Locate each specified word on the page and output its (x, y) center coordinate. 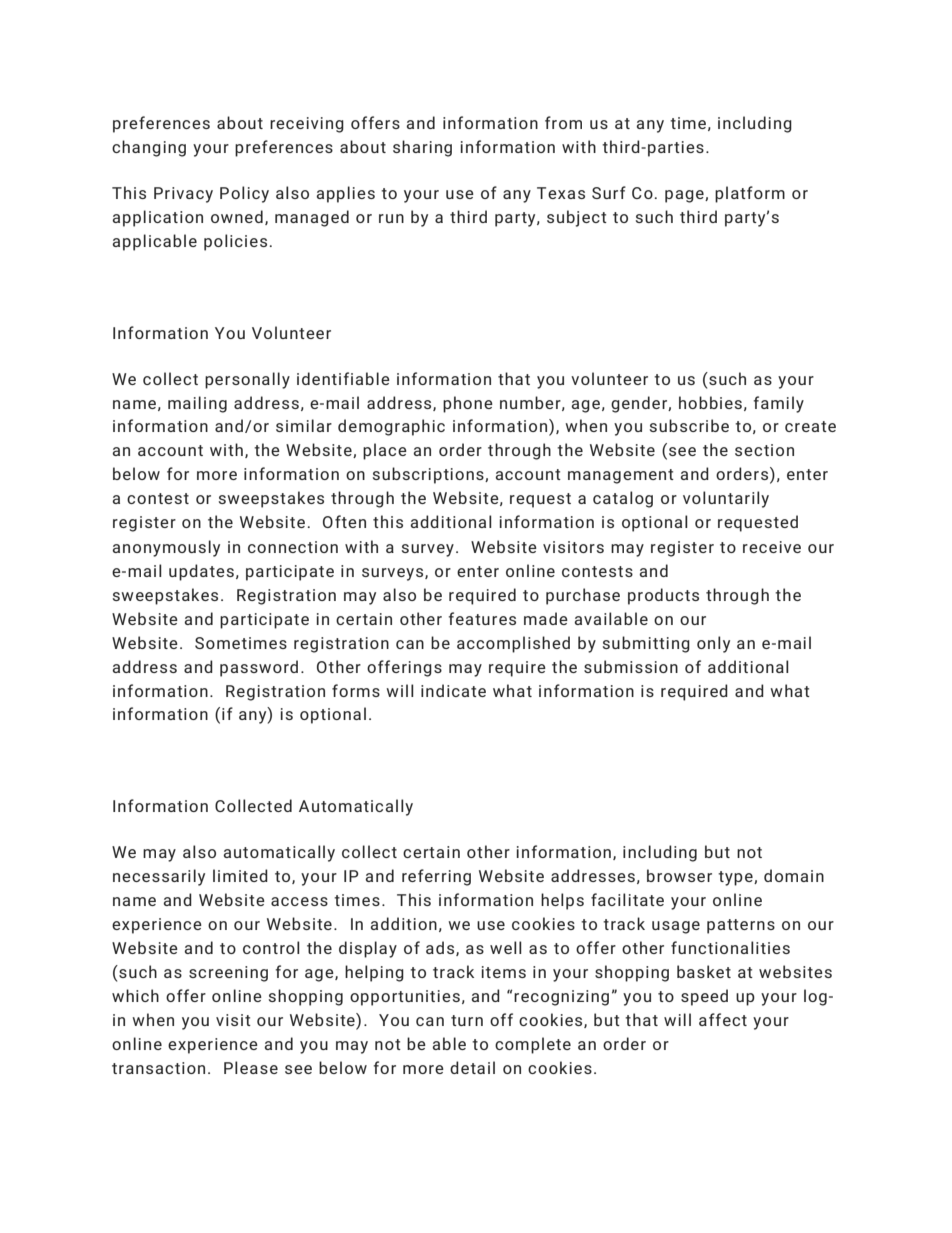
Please (251, 1067)
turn (467, 1020)
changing (149, 148)
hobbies (710, 402)
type (736, 878)
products (663, 596)
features (482, 618)
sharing (422, 148)
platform (750, 194)
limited (240, 875)
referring (436, 877)
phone (468, 404)
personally (247, 380)
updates (201, 572)
